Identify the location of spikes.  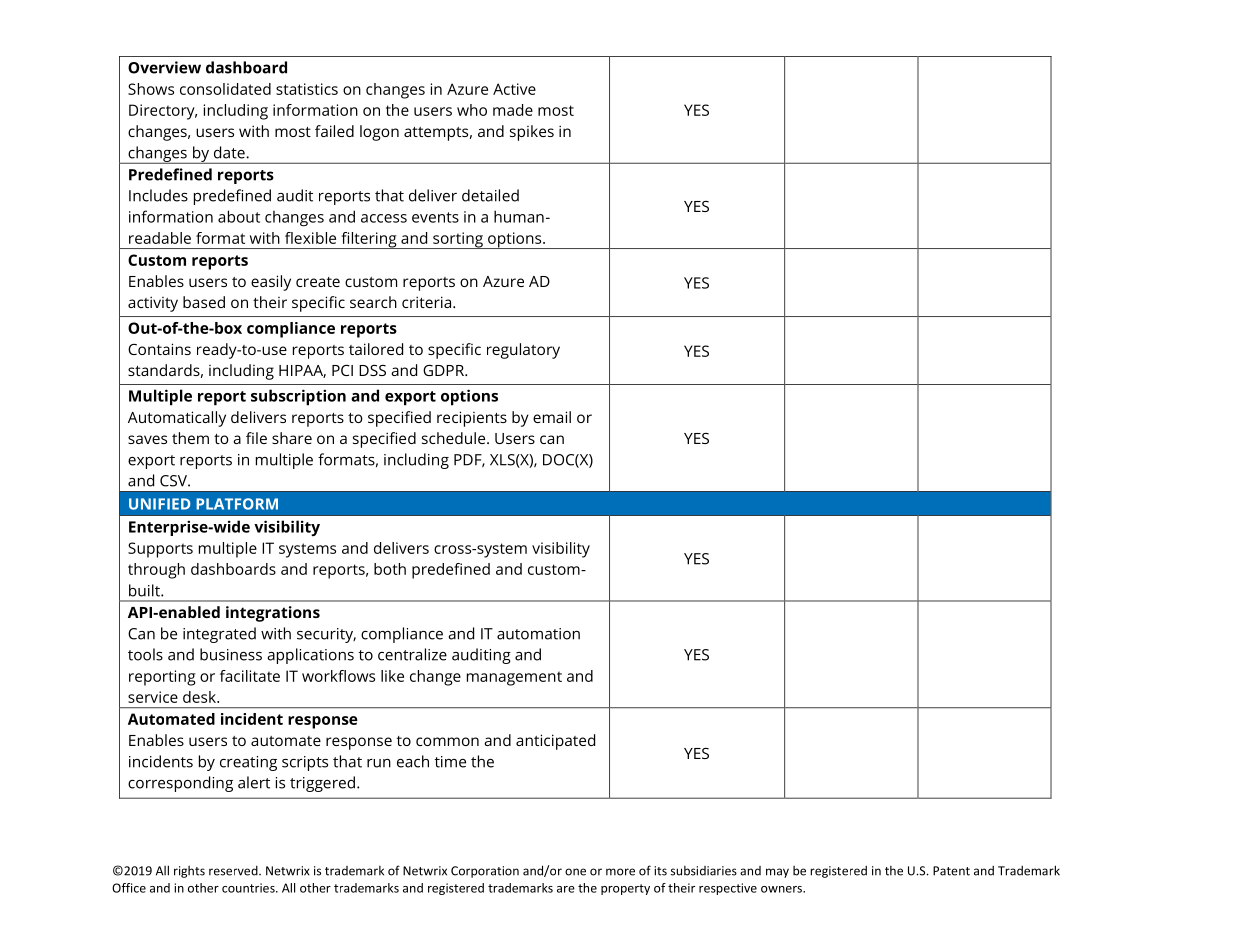
(532, 133).
